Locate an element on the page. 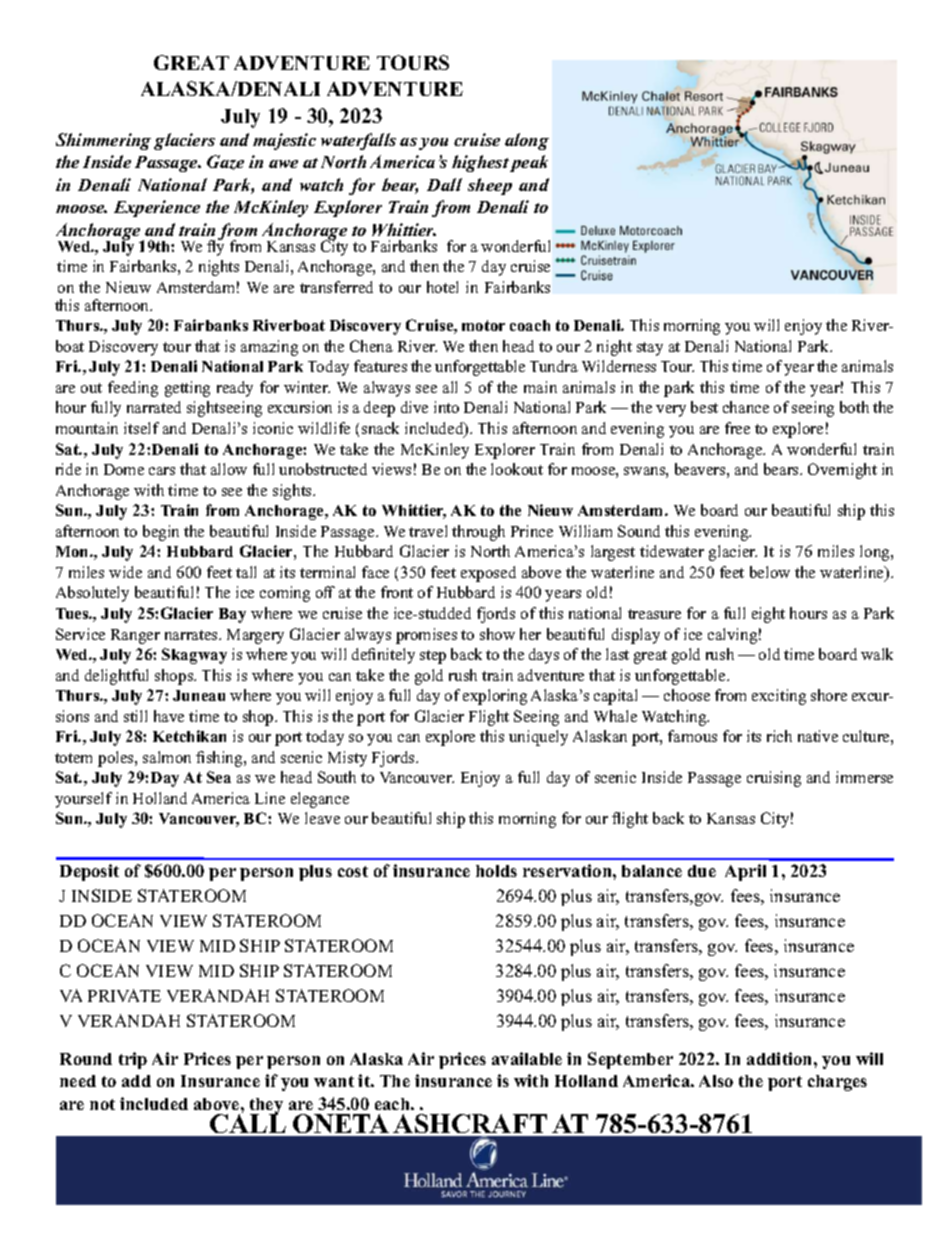 This document has height=1233, width=952. trip is located at coordinates (133, 1060).
